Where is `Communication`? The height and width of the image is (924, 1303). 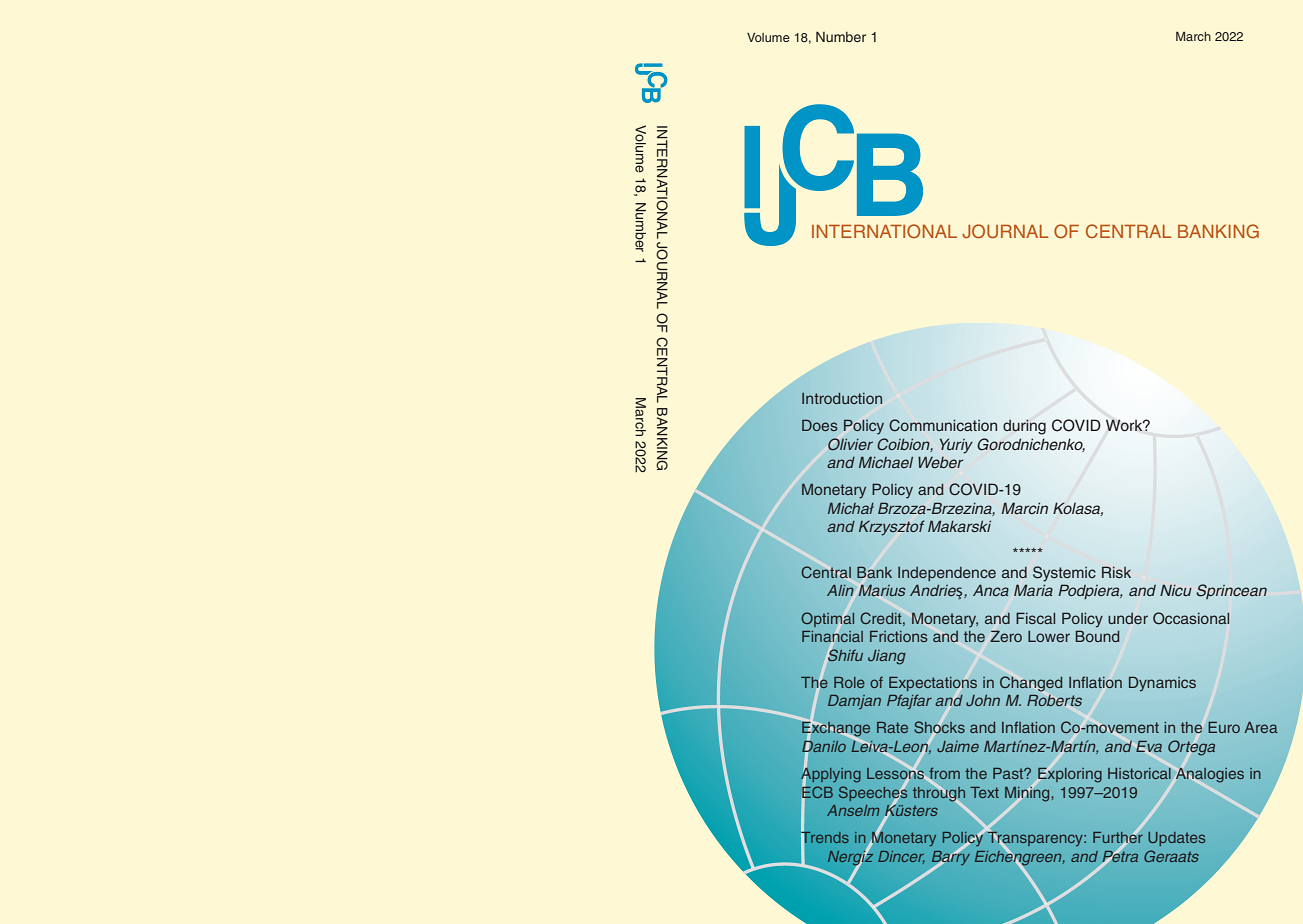 Communication is located at coordinates (943, 425).
